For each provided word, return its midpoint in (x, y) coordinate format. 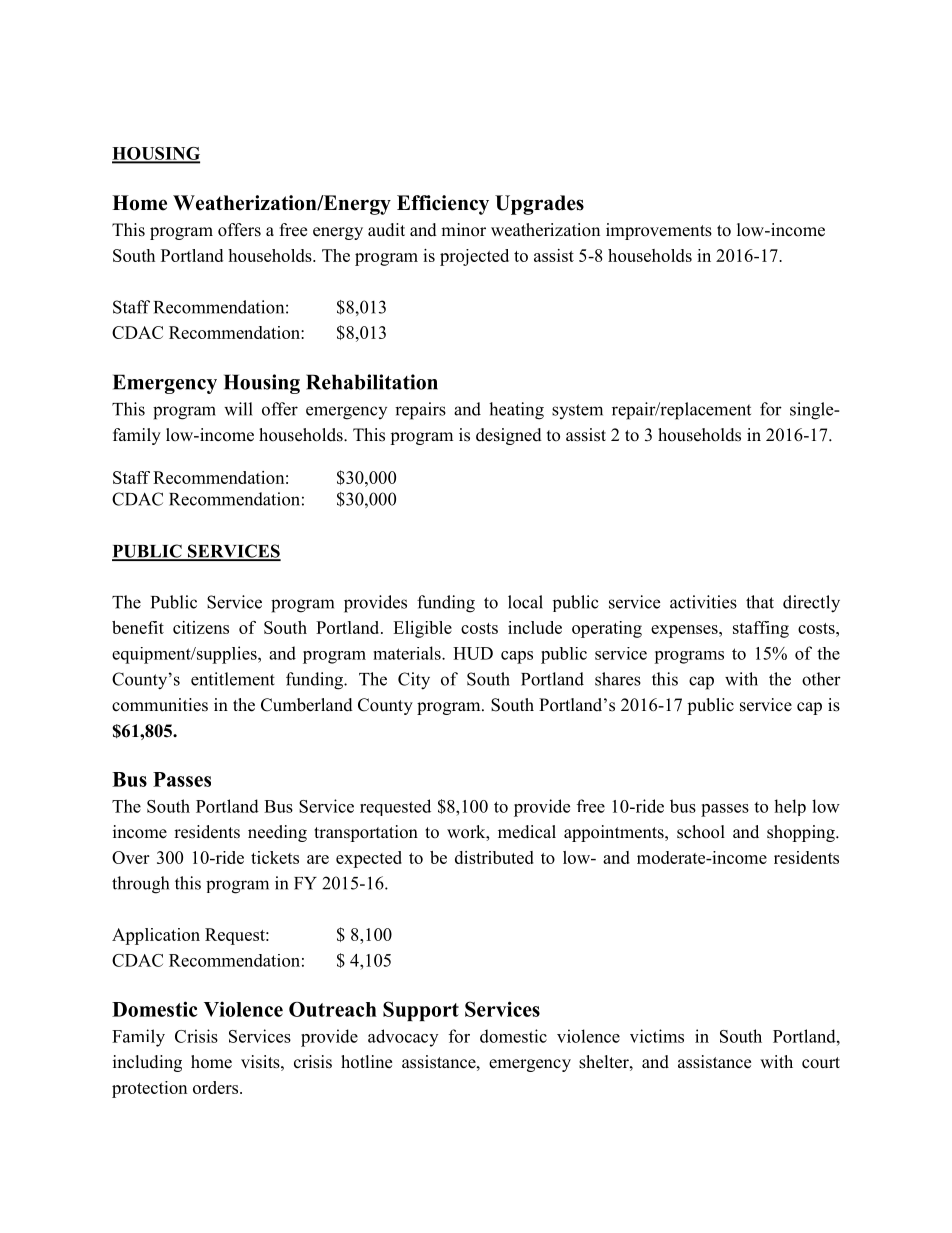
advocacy (403, 1038)
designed (509, 436)
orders (217, 1087)
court (821, 1063)
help (790, 807)
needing (277, 833)
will (238, 409)
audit (386, 230)
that (760, 602)
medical (527, 832)
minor (463, 230)
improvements (659, 231)
